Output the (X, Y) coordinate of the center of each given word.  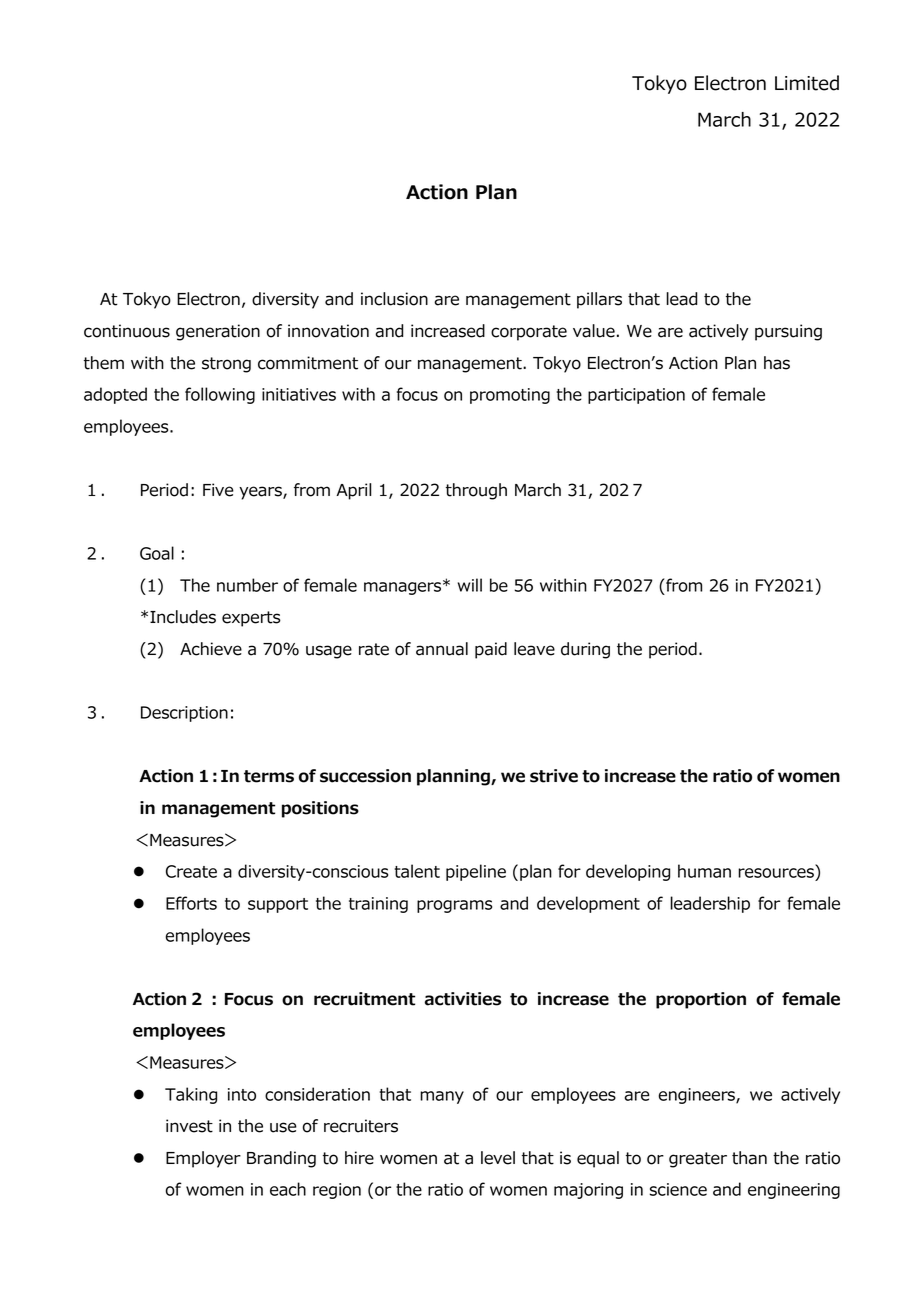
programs (454, 906)
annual (442, 649)
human (704, 871)
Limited (807, 83)
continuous (127, 331)
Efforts (191, 903)
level (498, 1158)
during (585, 650)
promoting (510, 396)
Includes (183, 617)
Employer (203, 1159)
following (220, 395)
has (777, 363)
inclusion (394, 299)
